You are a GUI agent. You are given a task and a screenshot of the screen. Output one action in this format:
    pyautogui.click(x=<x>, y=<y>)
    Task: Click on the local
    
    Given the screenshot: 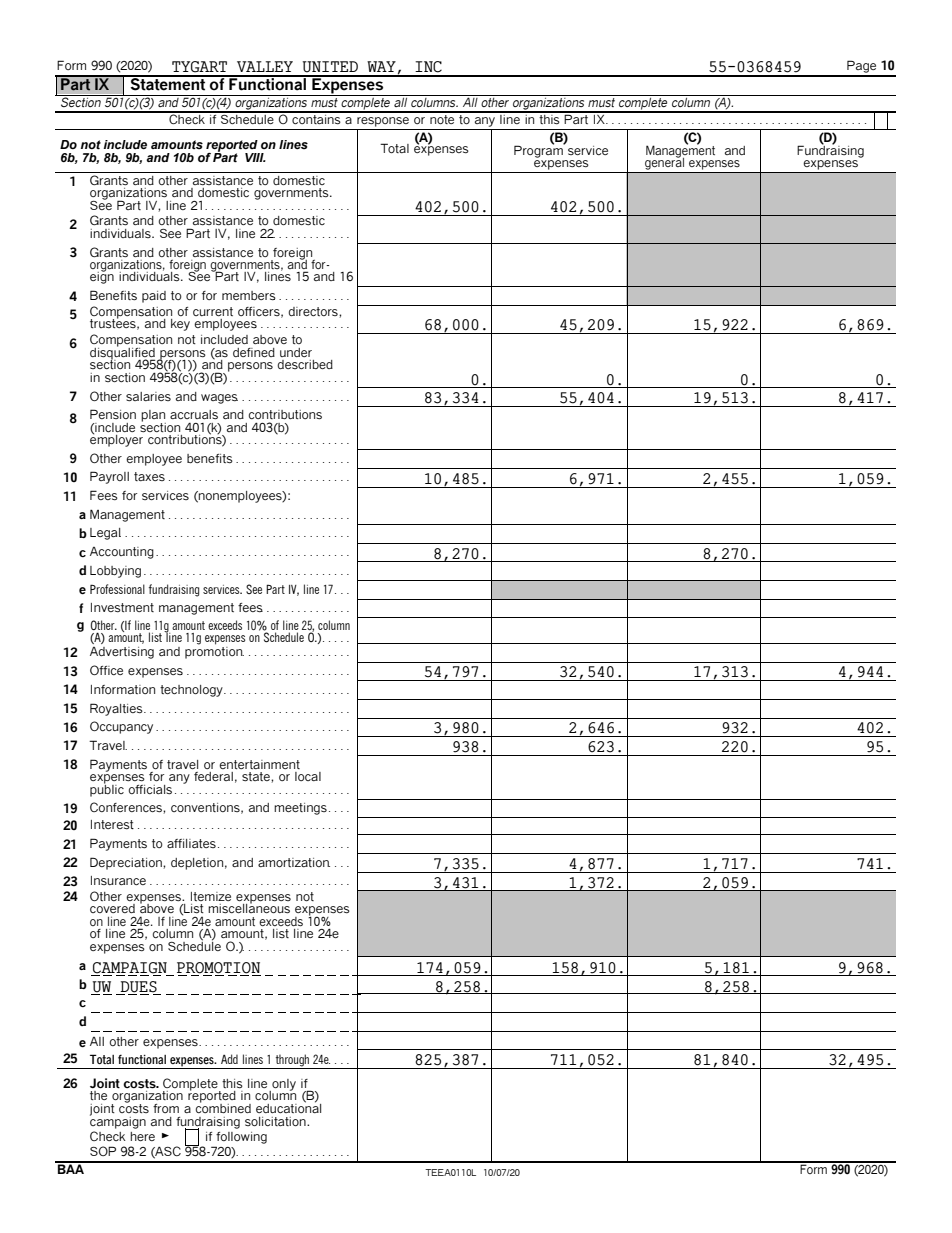 What is the action you would take?
    pyautogui.click(x=308, y=776)
